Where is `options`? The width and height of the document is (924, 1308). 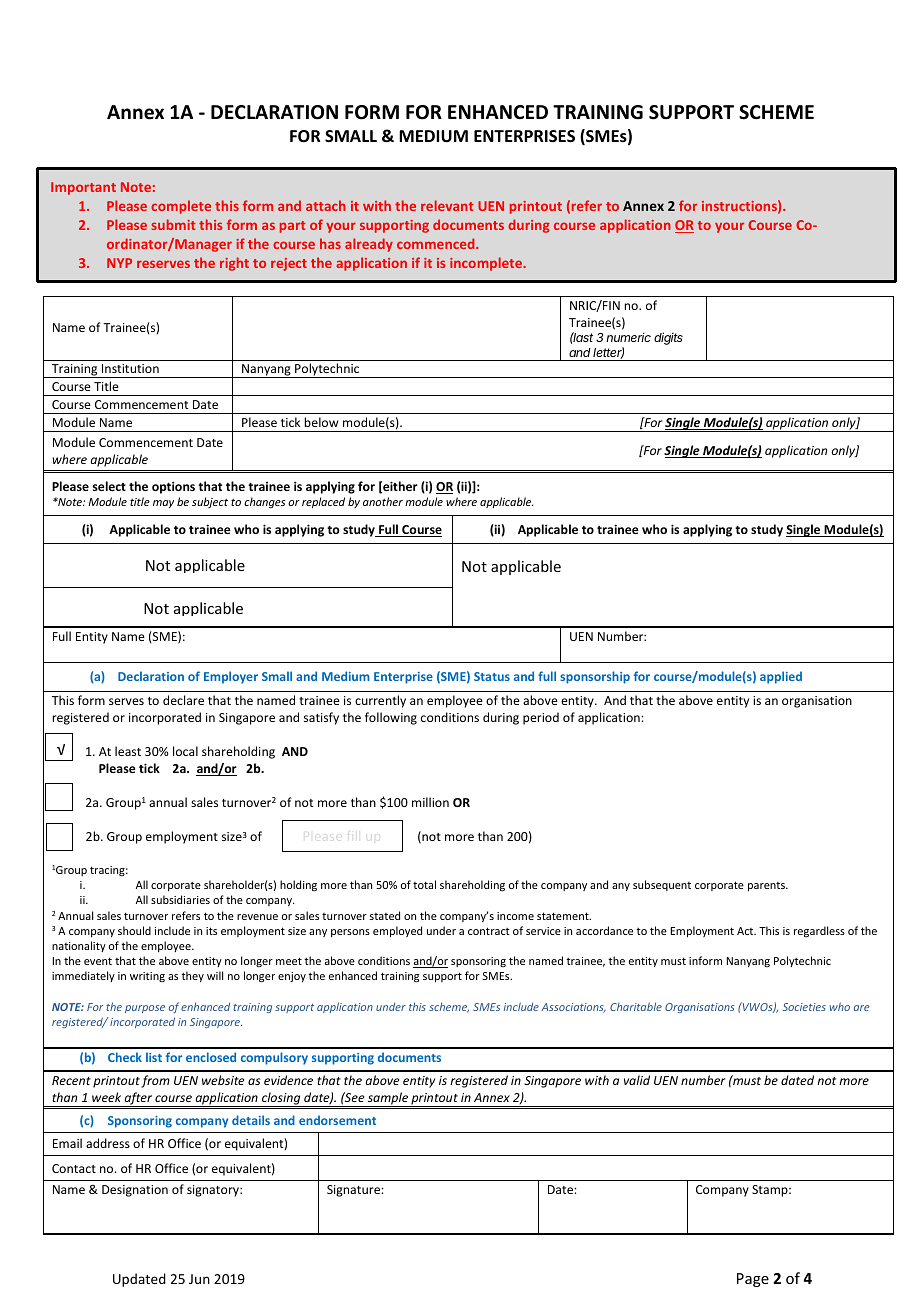
options is located at coordinates (173, 487).
